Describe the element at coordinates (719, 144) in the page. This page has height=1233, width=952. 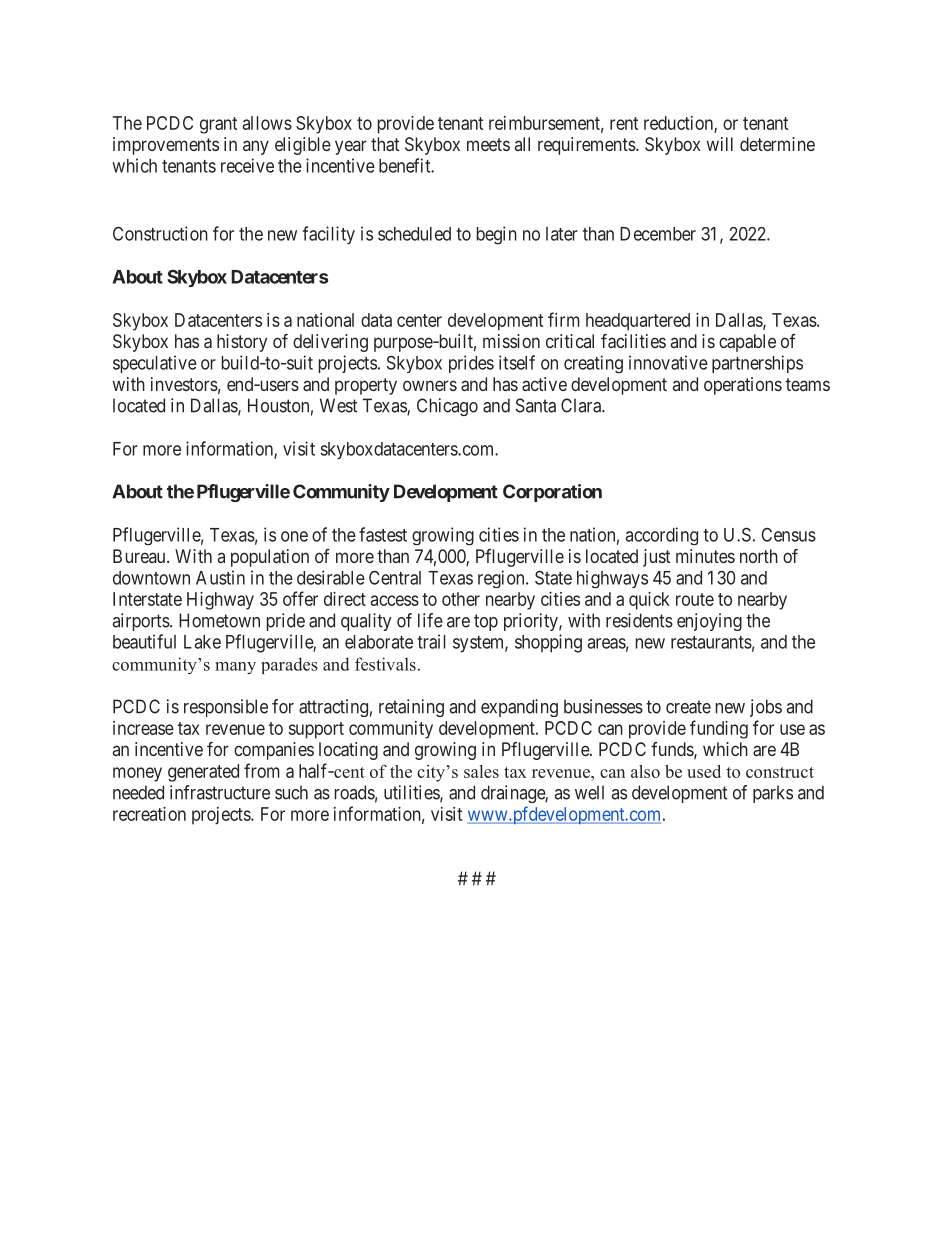
I see `will` at that location.
